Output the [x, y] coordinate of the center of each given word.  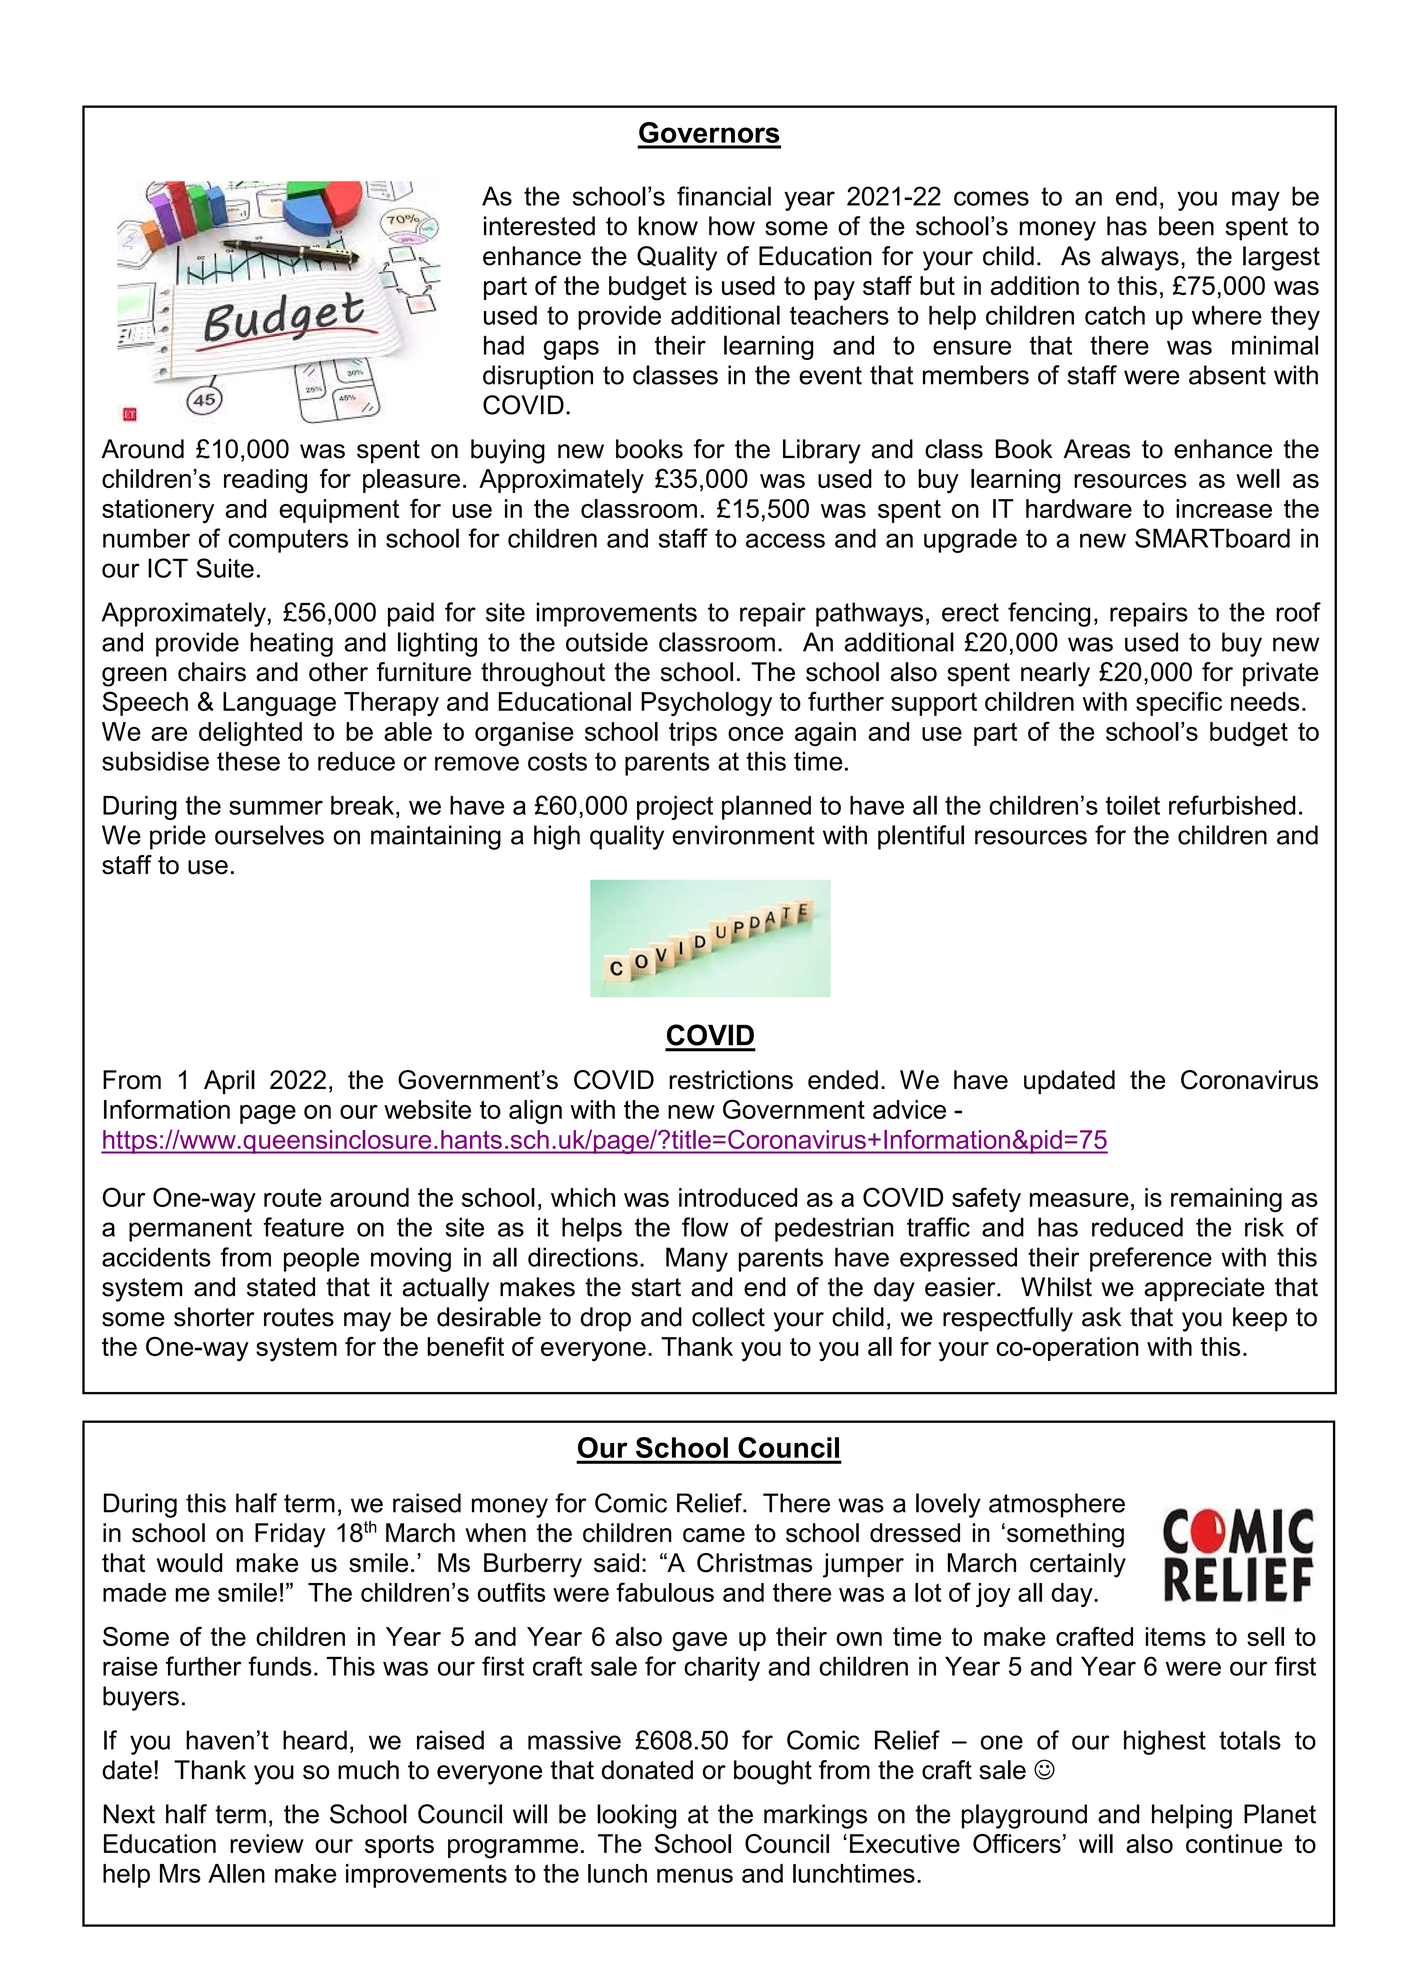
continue [1234, 1844]
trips [693, 734]
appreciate [1204, 1289]
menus [695, 1875]
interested [539, 226]
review [267, 1843]
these [248, 761]
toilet [1133, 805]
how [732, 226]
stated [281, 1287]
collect [728, 1317]
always [1140, 258]
